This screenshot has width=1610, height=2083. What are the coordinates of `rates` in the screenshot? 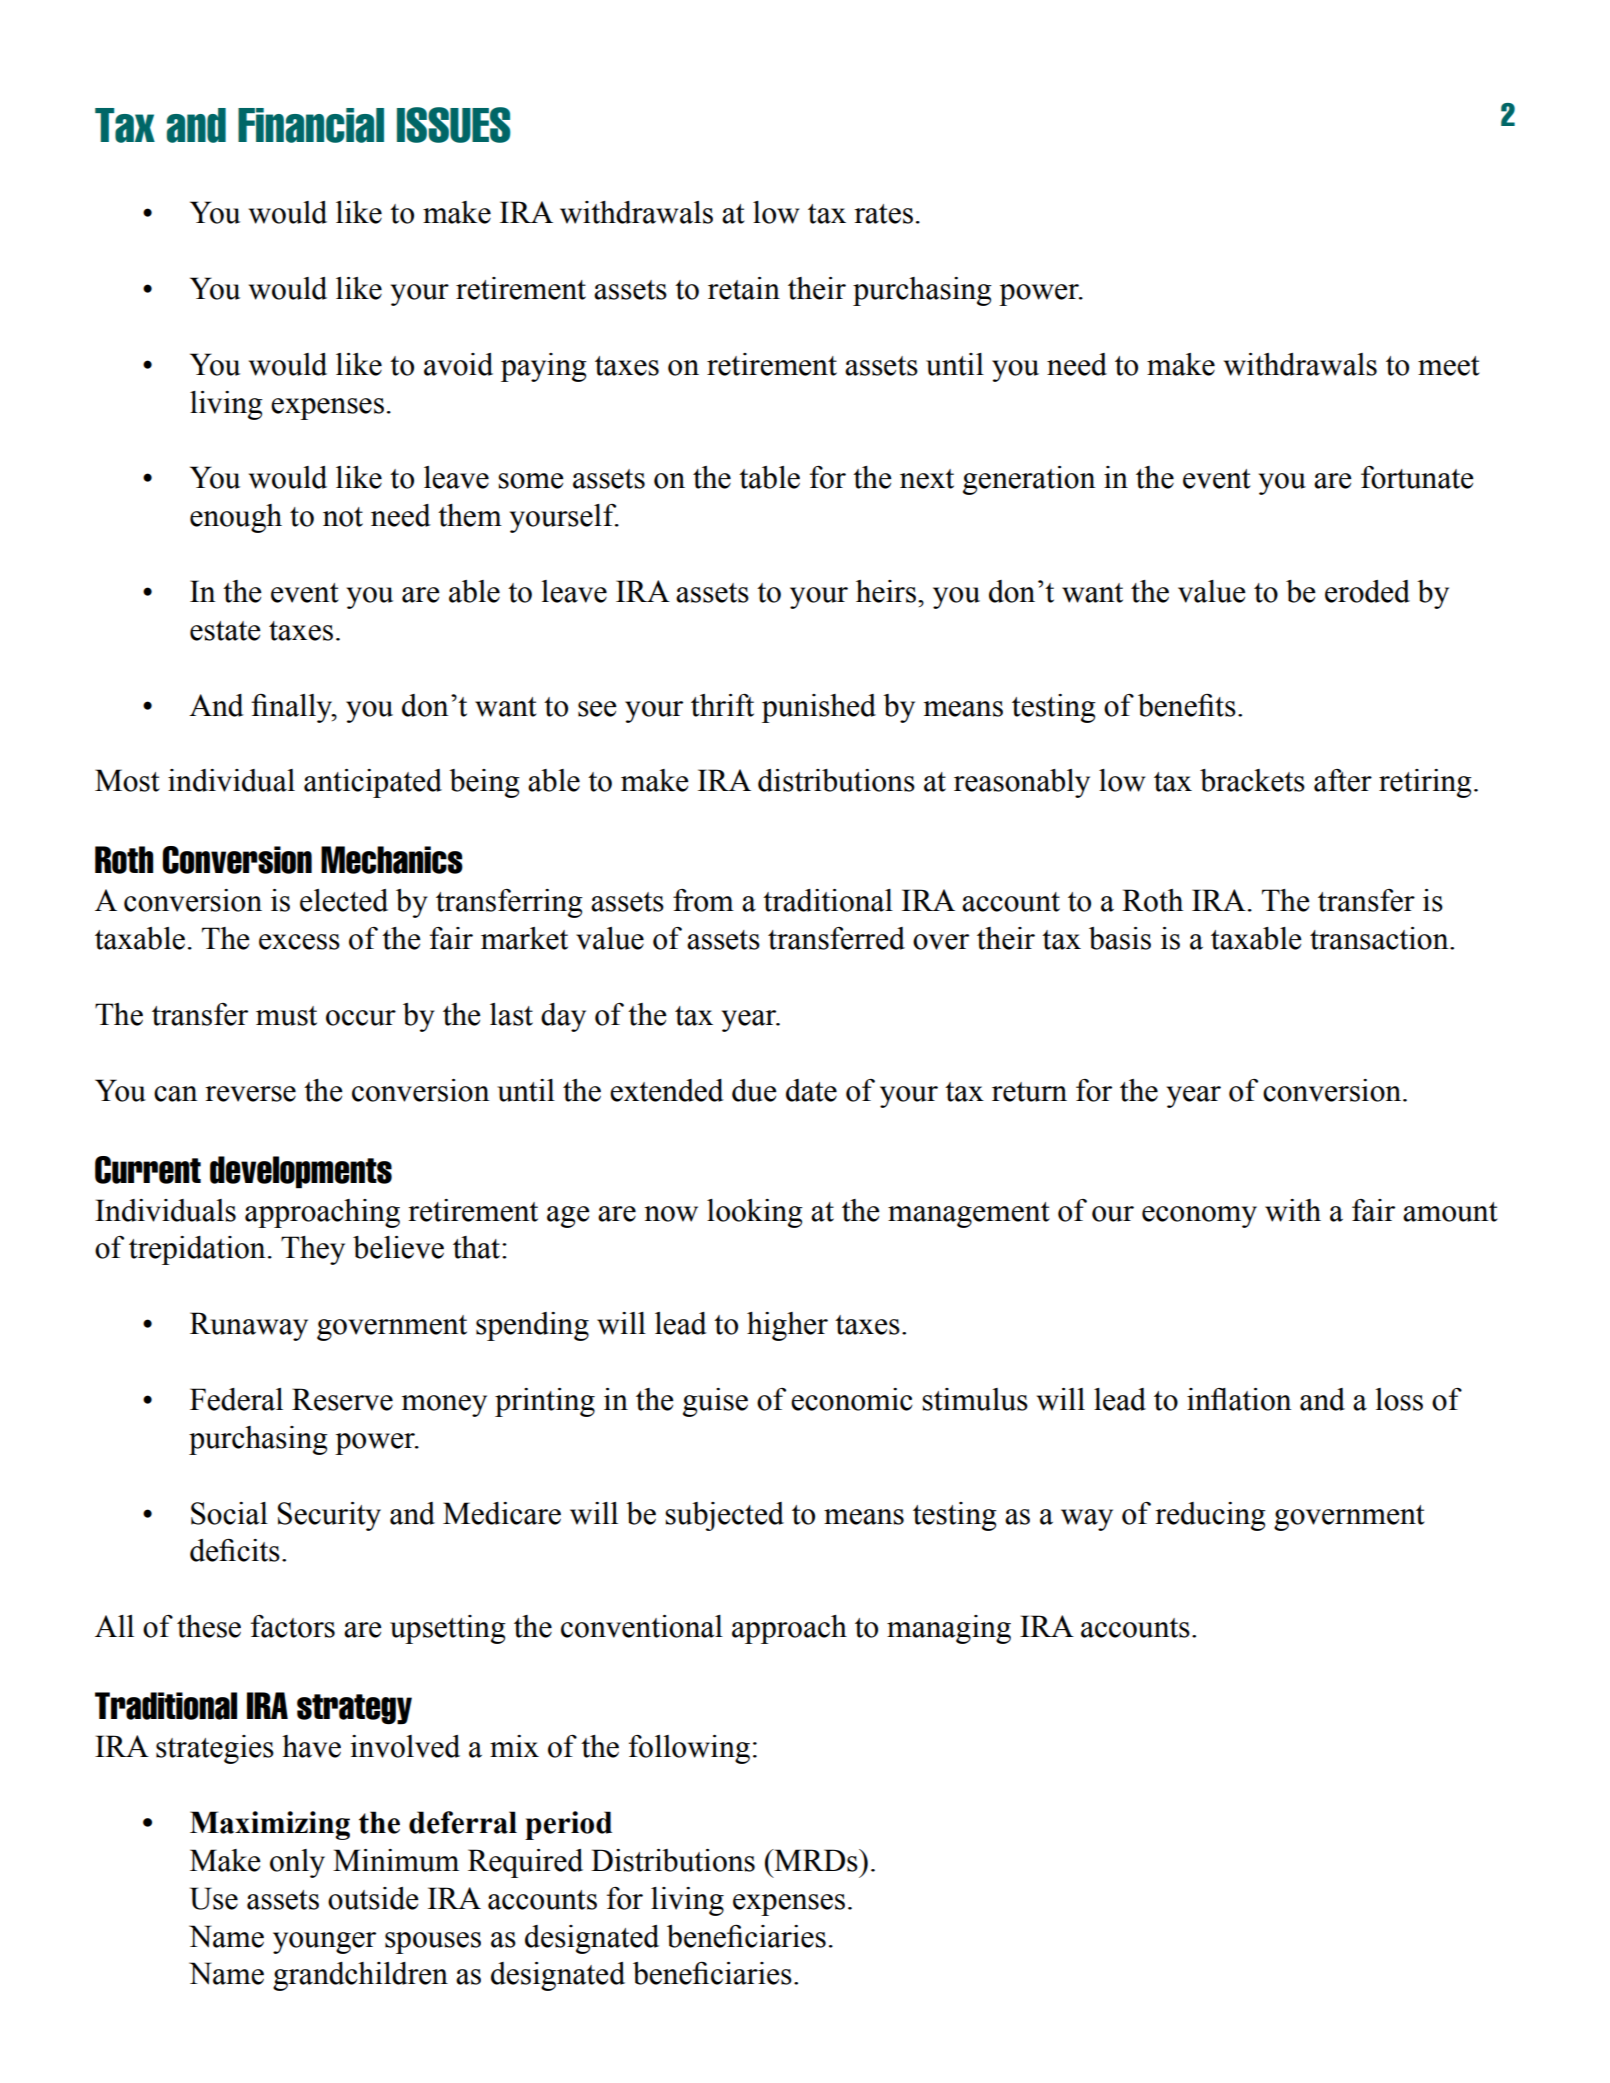 It's located at (883, 214).
